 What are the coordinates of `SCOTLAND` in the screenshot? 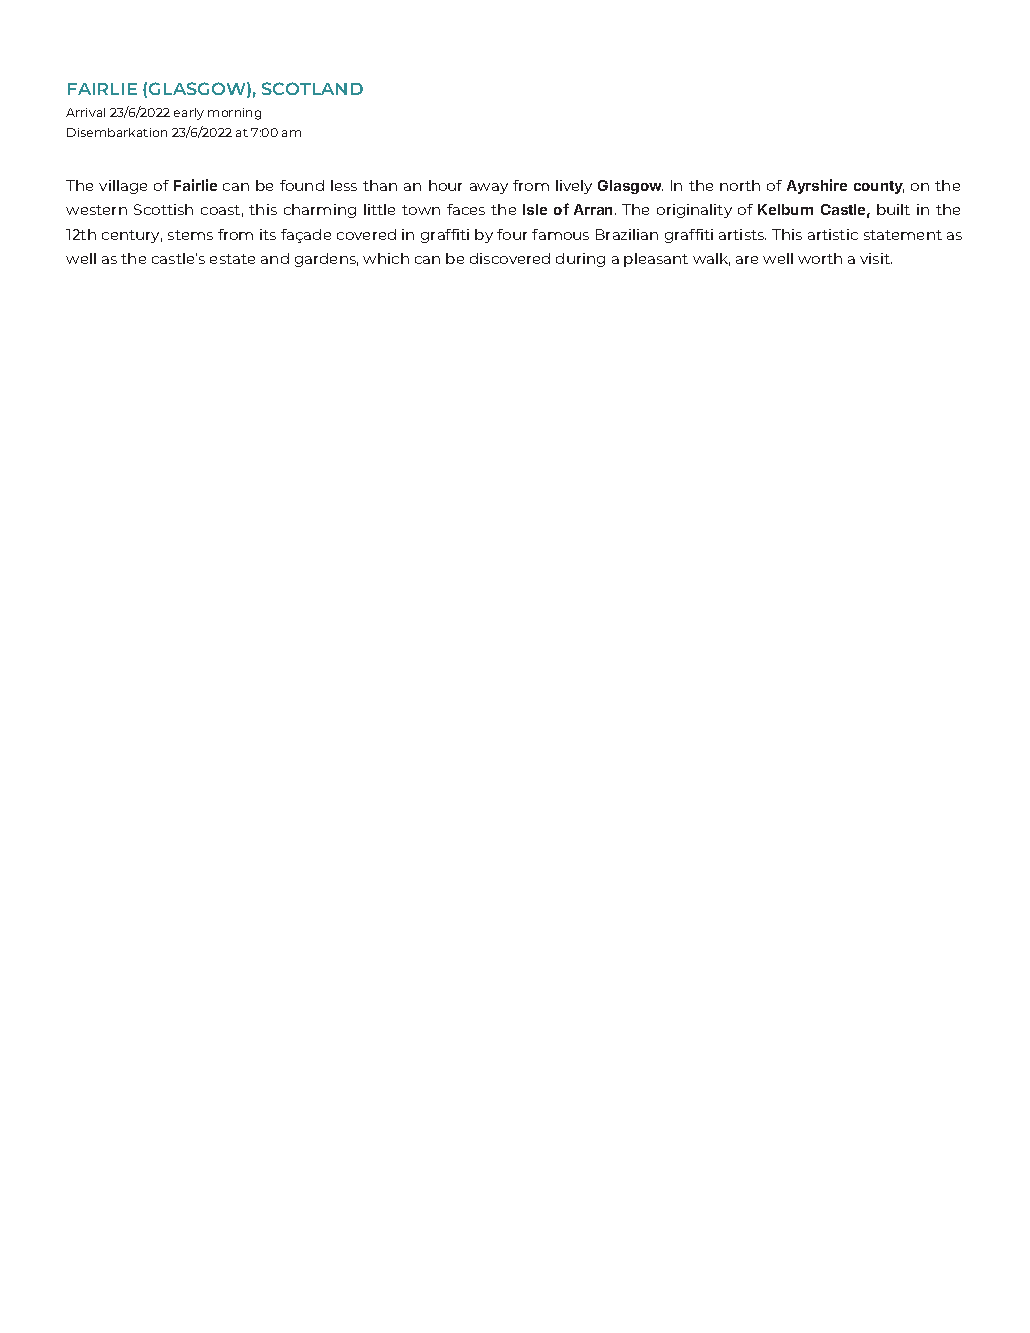 It's located at (312, 88).
